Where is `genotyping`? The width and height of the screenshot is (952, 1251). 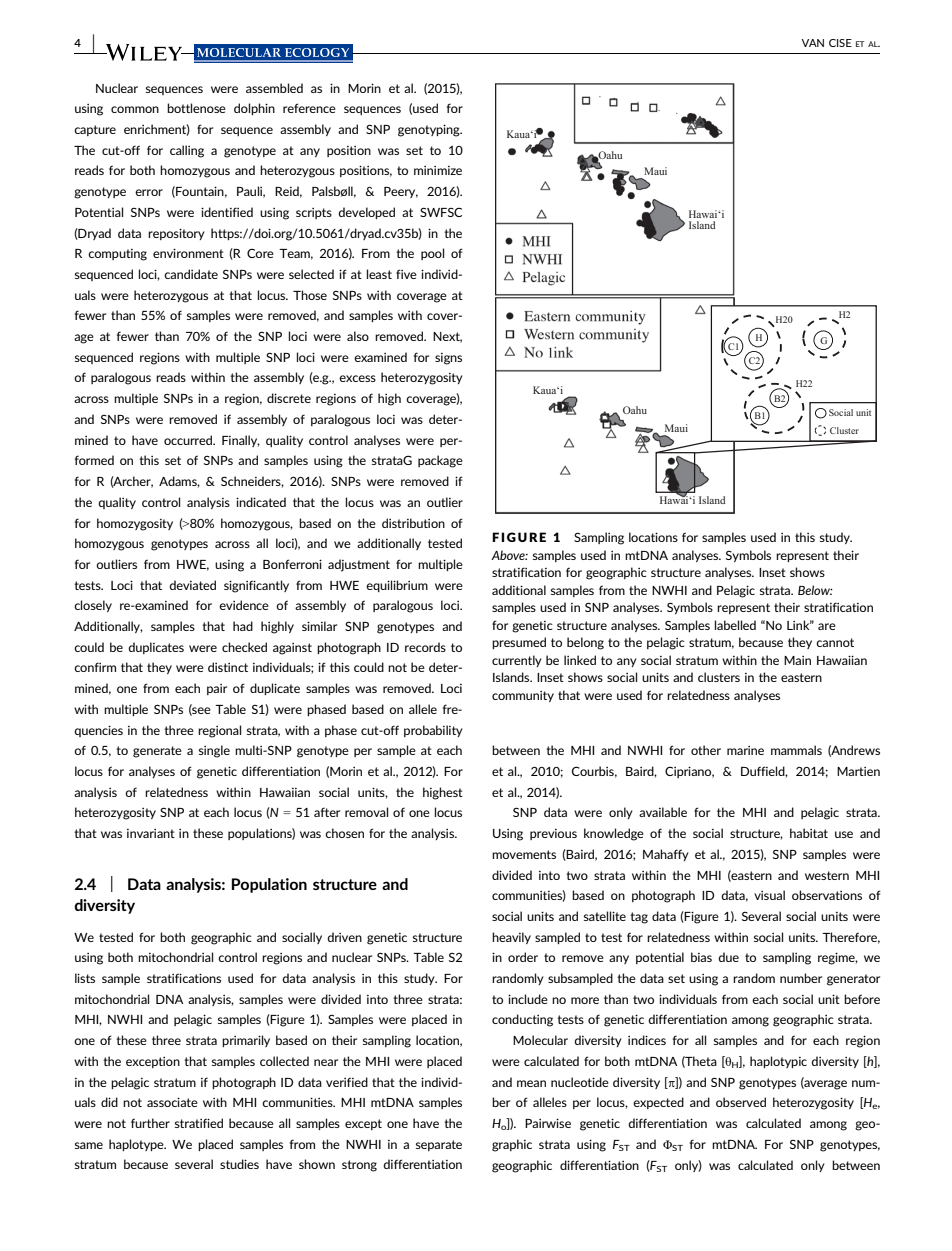
genotyping is located at coordinates (430, 130).
